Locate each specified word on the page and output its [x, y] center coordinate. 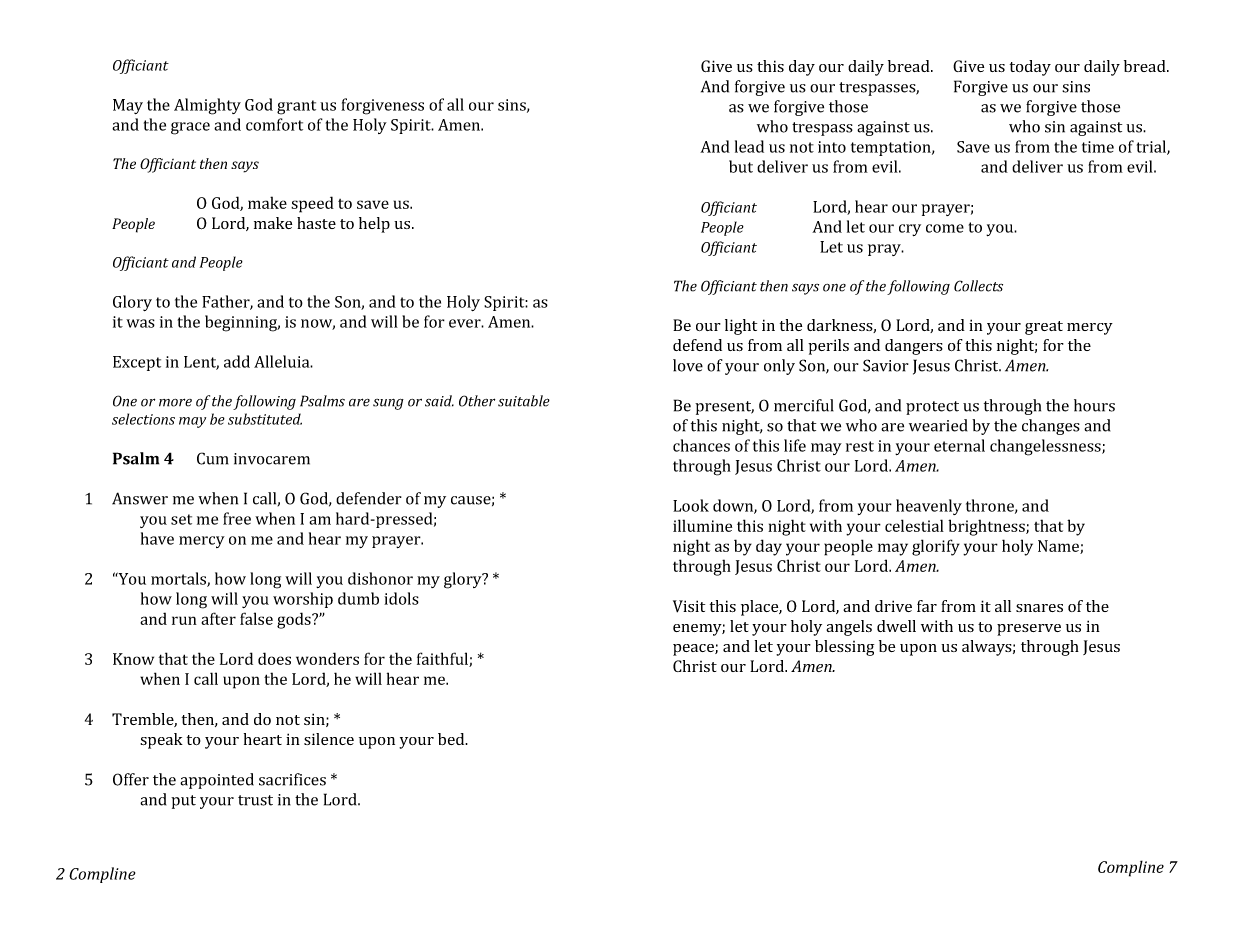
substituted [265, 419]
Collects [978, 286]
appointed [217, 781]
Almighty [207, 106]
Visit [689, 606]
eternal [959, 445]
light [741, 327]
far [927, 606]
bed [452, 739]
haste [316, 223]
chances [701, 445]
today [1030, 68]
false [256, 618]
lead [749, 146]
